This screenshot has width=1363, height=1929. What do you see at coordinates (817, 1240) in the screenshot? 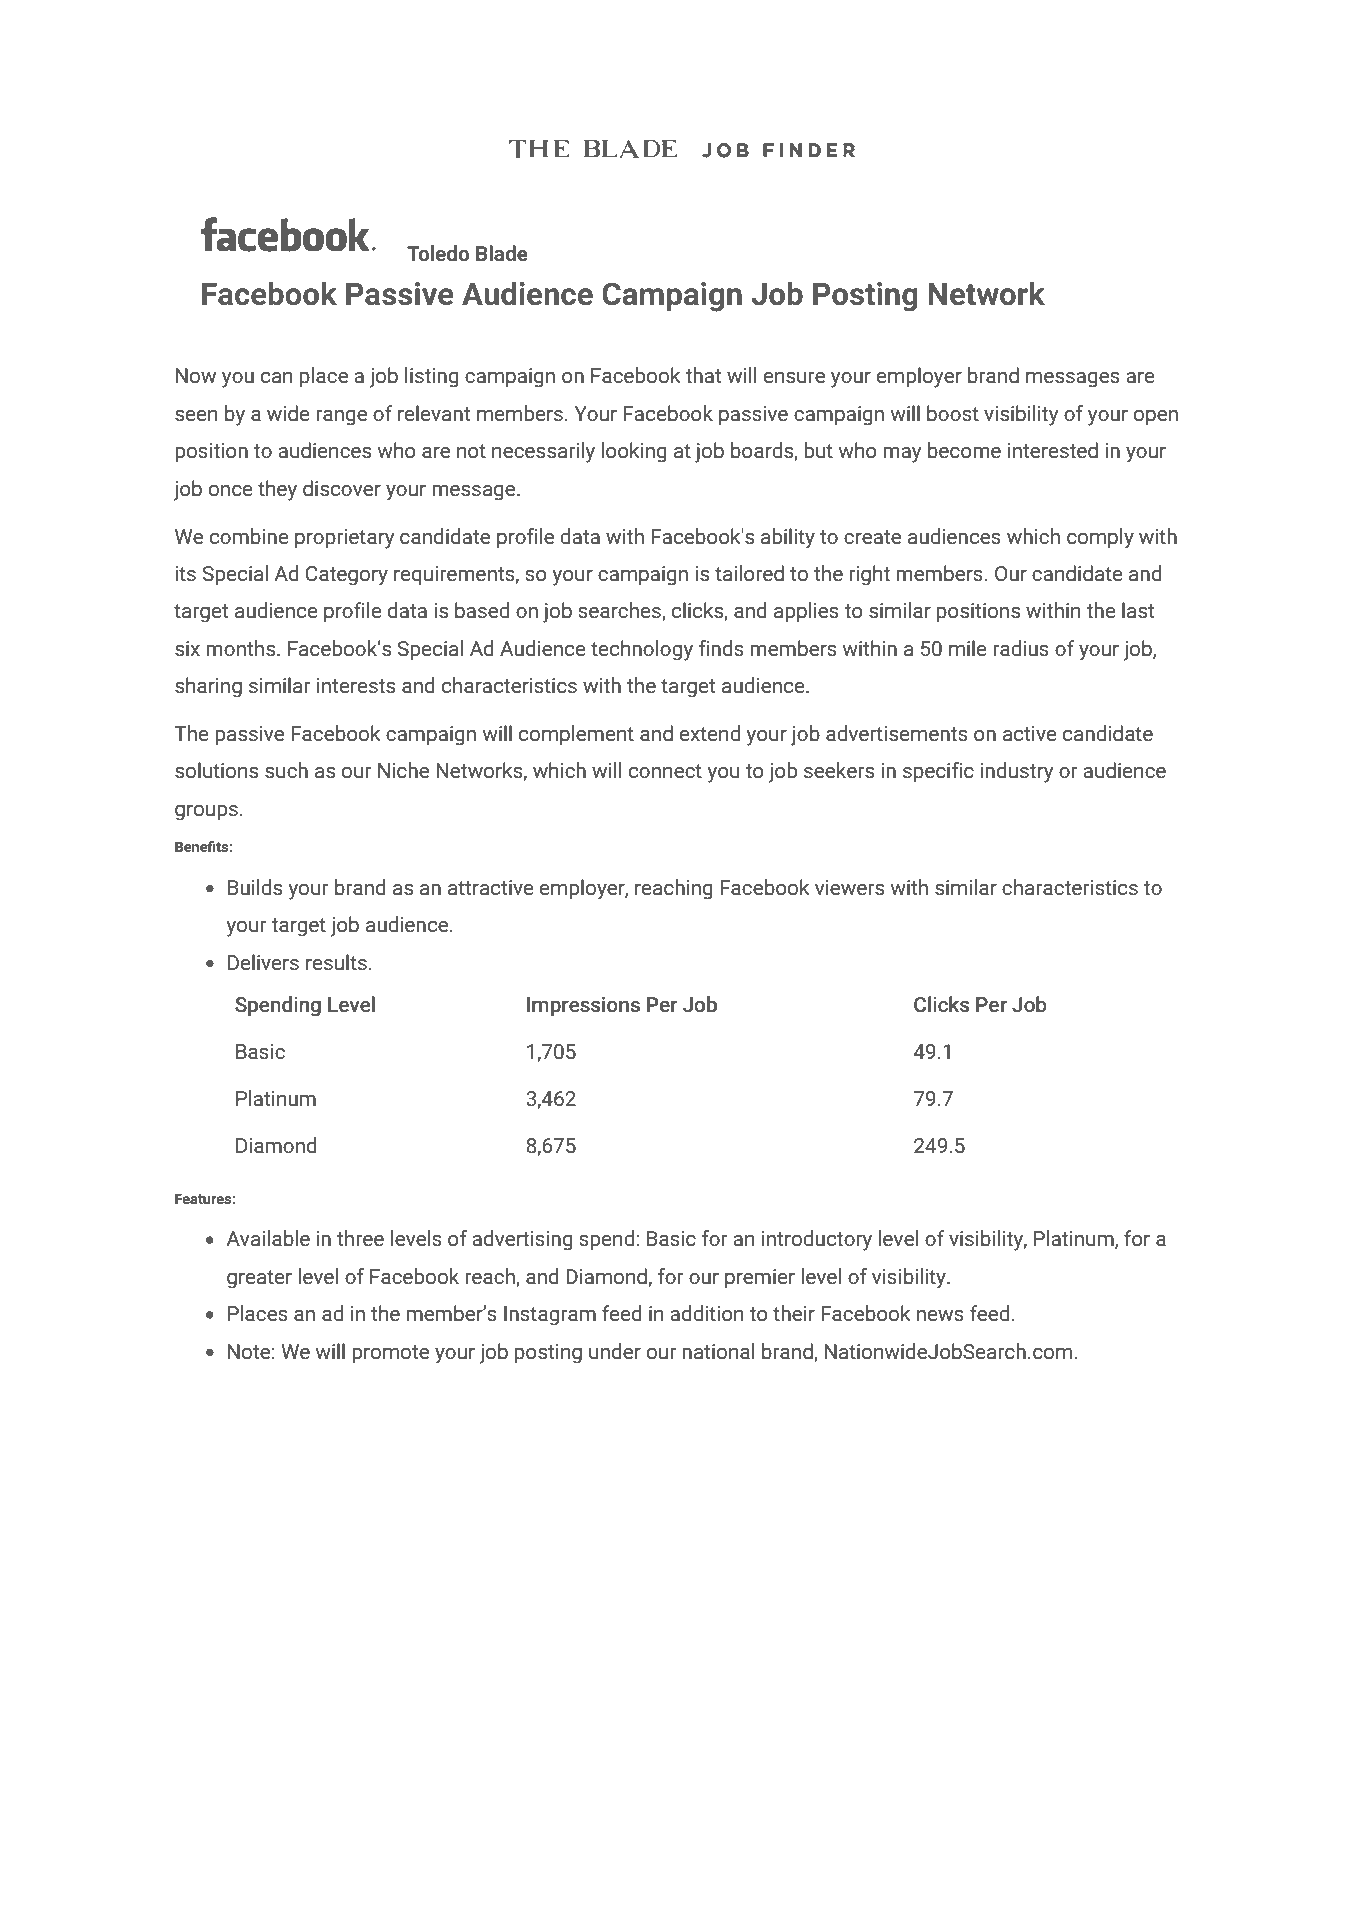
I see `introductory` at bounding box center [817, 1240].
